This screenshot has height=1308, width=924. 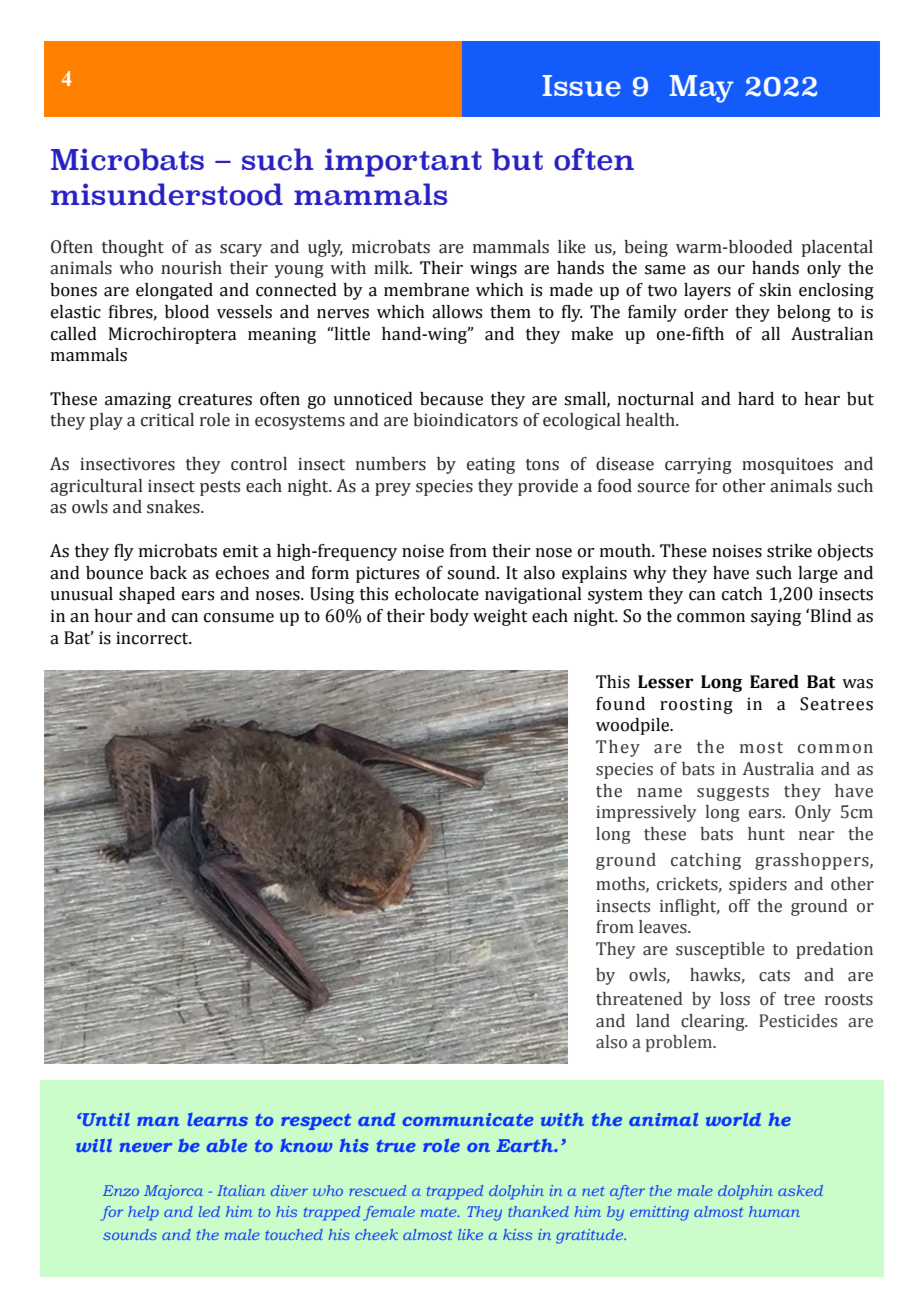 What do you see at coordinates (153, 638) in the screenshot?
I see `incorrect` at bounding box center [153, 638].
